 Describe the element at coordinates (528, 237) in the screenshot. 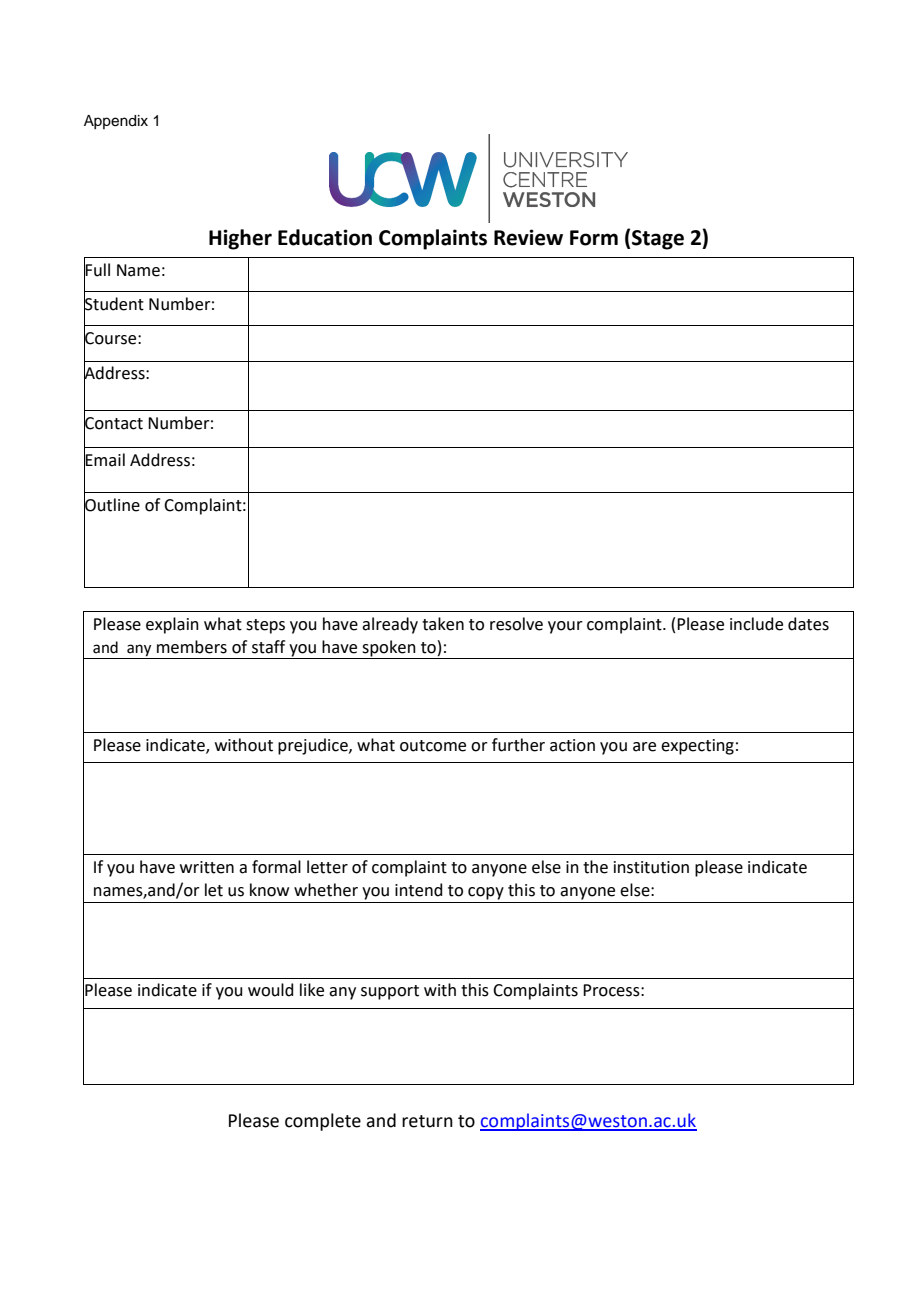

I see `Review` at that location.
